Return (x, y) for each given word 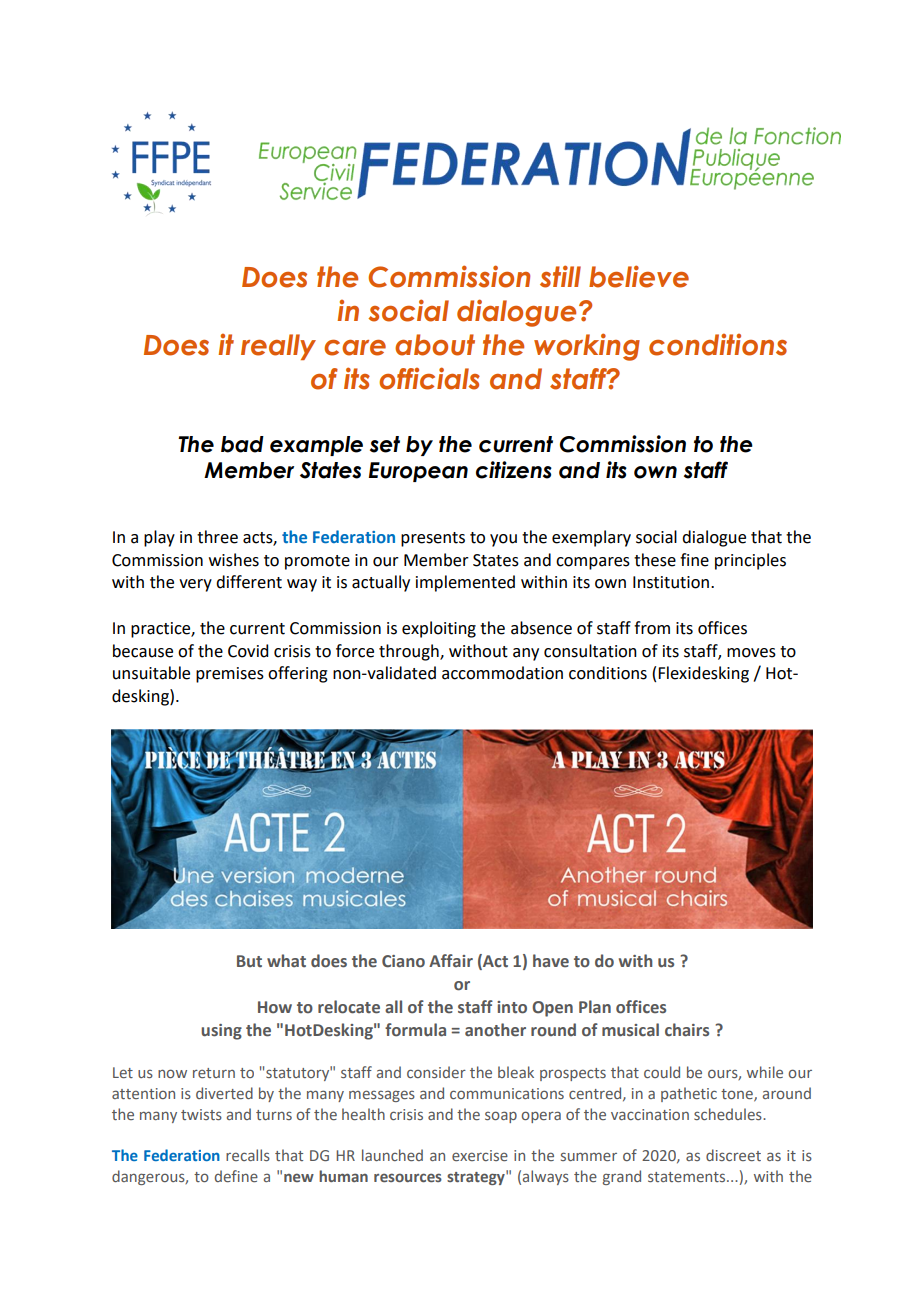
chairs (687, 1030)
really (278, 347)
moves (751, 653)
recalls (248, 1155)
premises (230, 675)
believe (639, 276)
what (286, 961)
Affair (451, 960)
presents (433, 539)
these (655, 560)
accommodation (502, 673)
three (217, 537)
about (435, 345)
